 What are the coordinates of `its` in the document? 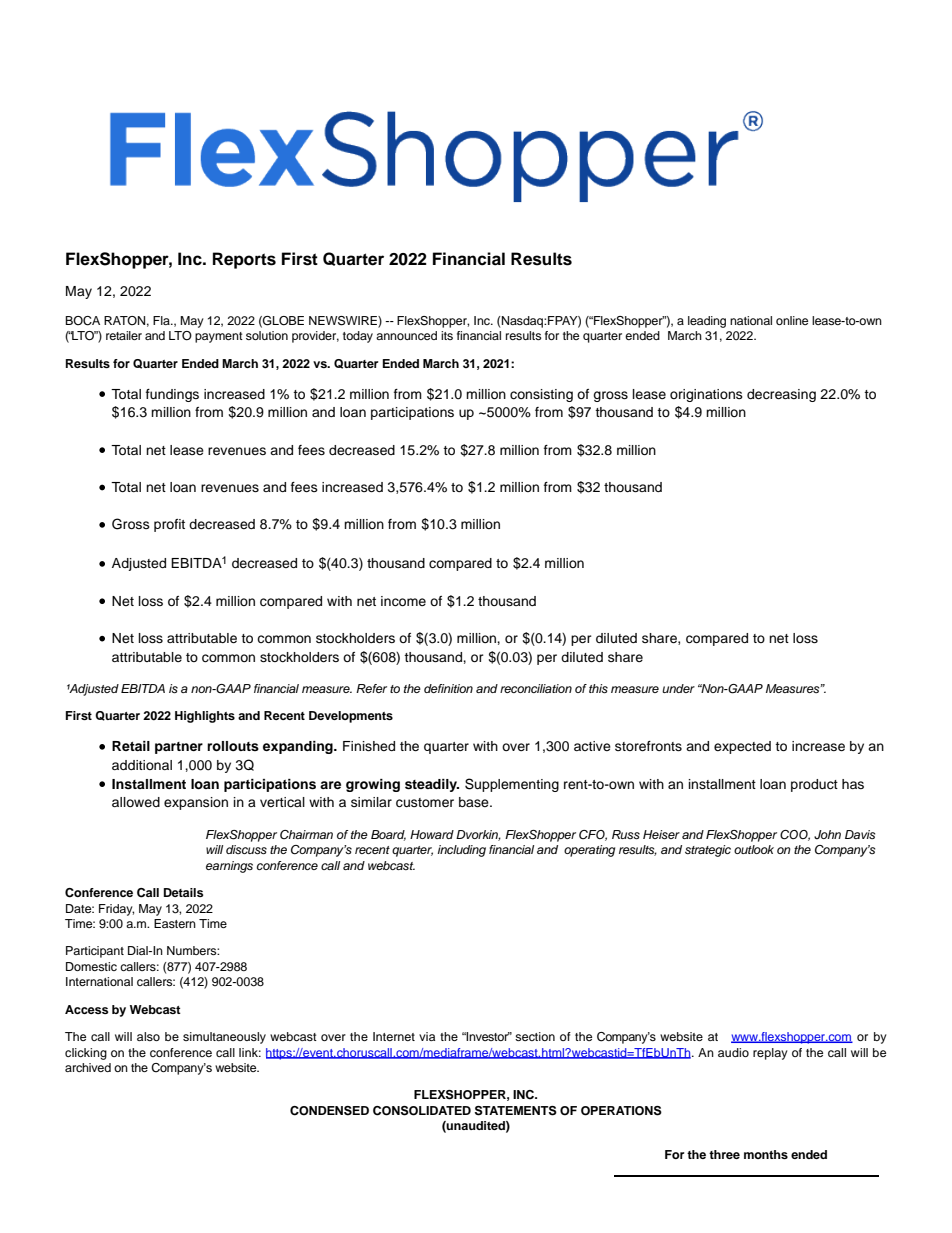 It's located at (447, 335).
